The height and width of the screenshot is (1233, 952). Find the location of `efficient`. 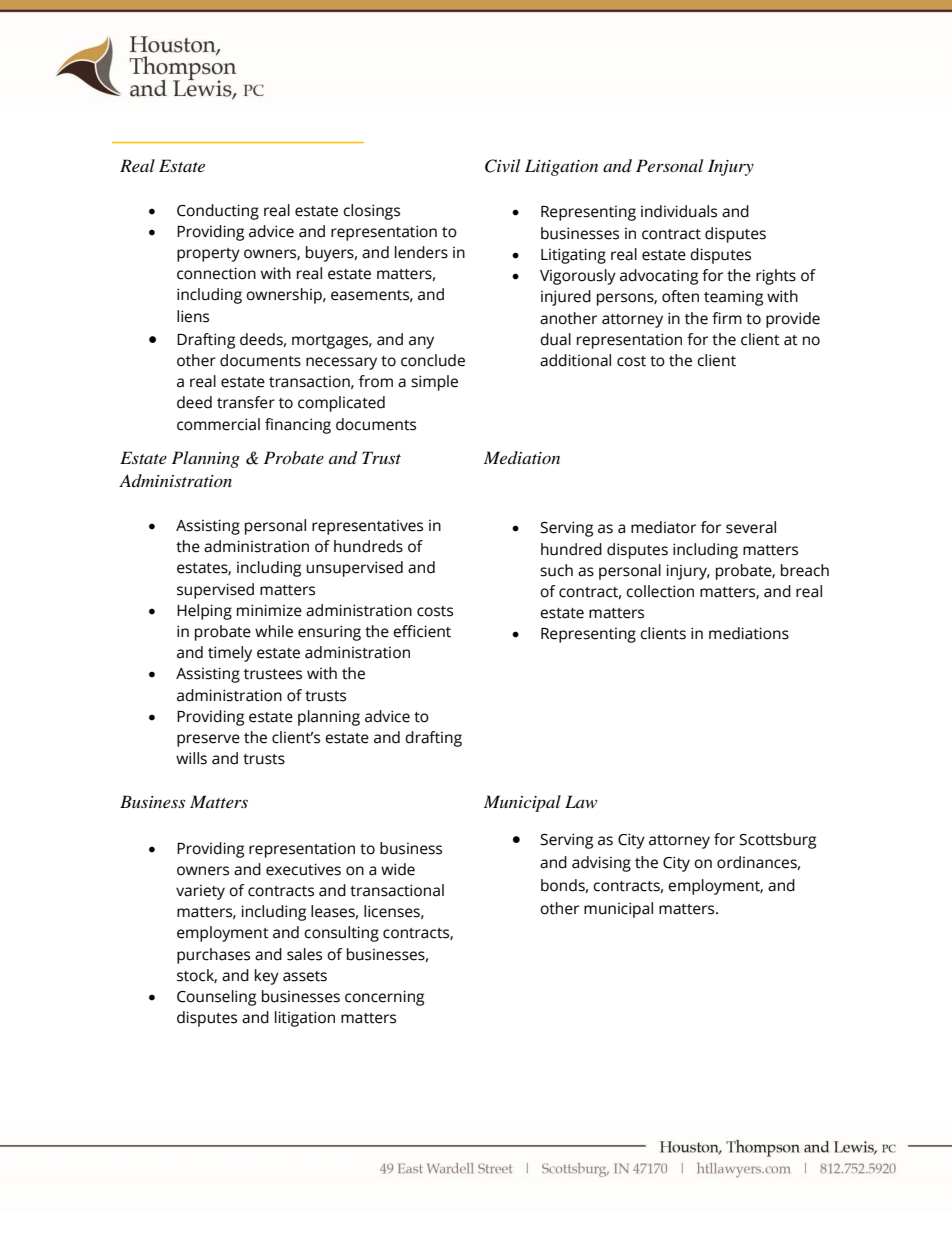

efficient is located at coordinates (422, 631).
